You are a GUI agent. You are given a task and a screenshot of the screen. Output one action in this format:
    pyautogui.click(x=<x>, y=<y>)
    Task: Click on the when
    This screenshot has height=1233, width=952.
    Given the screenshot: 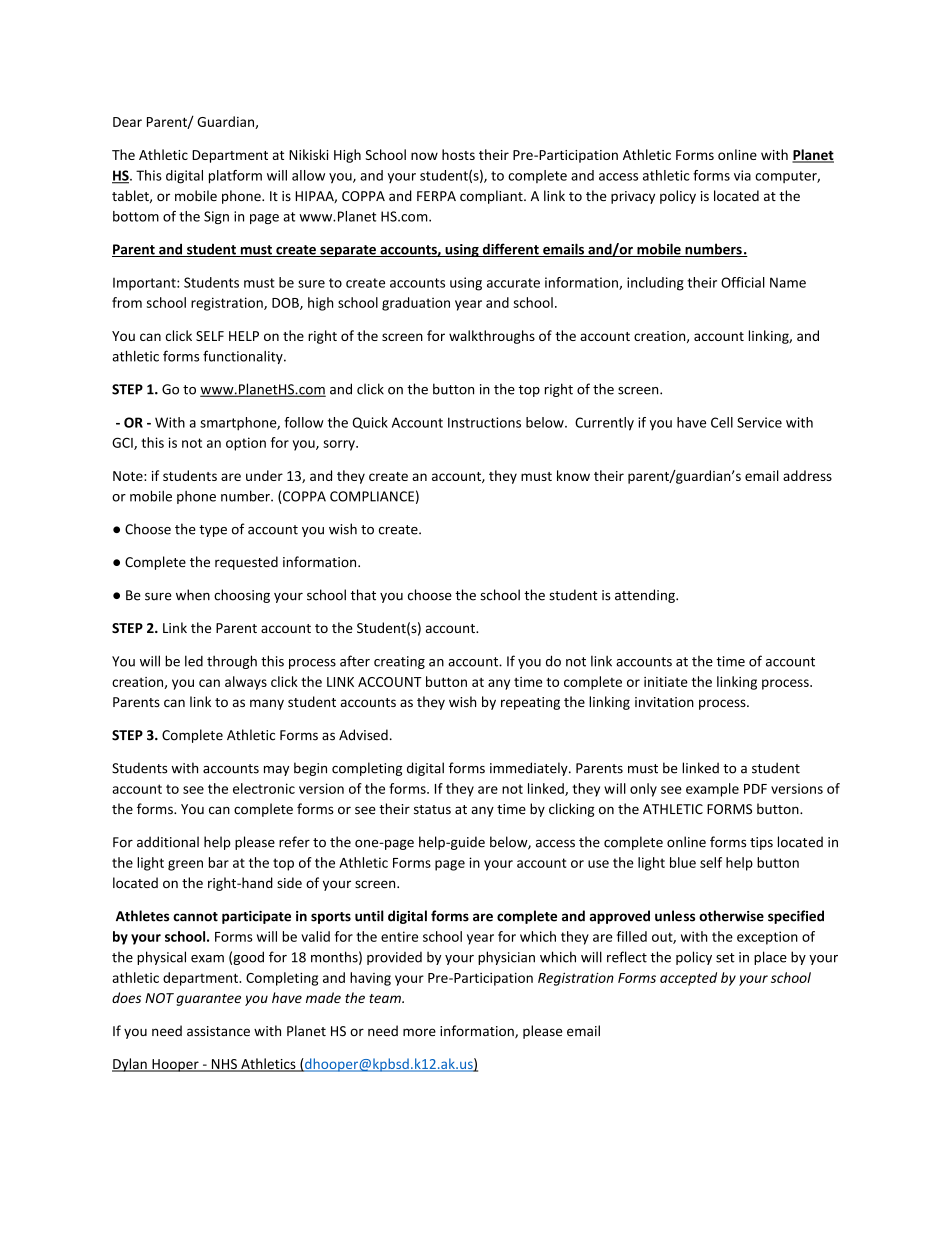 What is the action you would take?
    pyautogui.click(x=193, y=595)
